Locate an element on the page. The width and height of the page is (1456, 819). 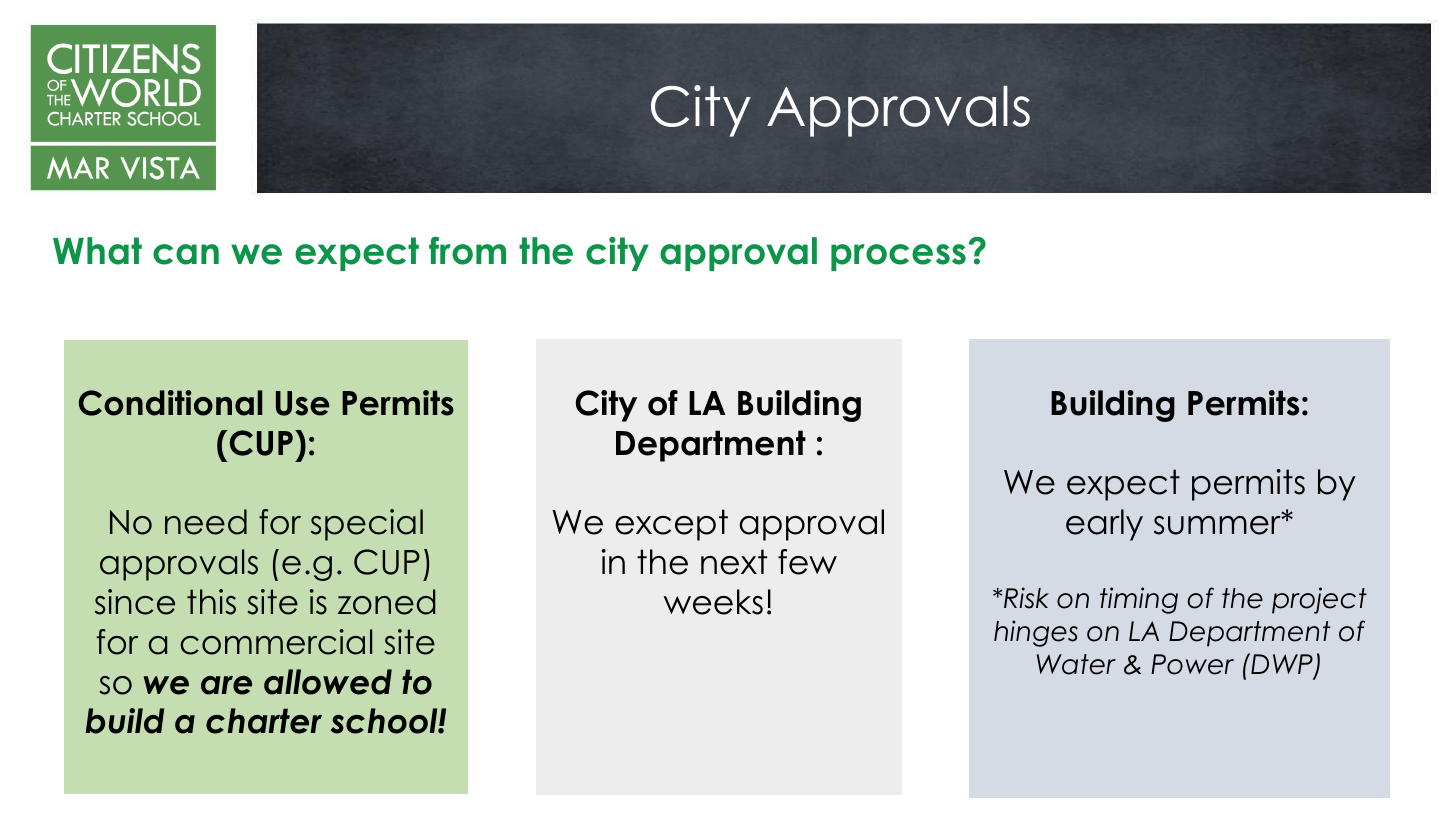
special is located at coordinates (367, 525).
